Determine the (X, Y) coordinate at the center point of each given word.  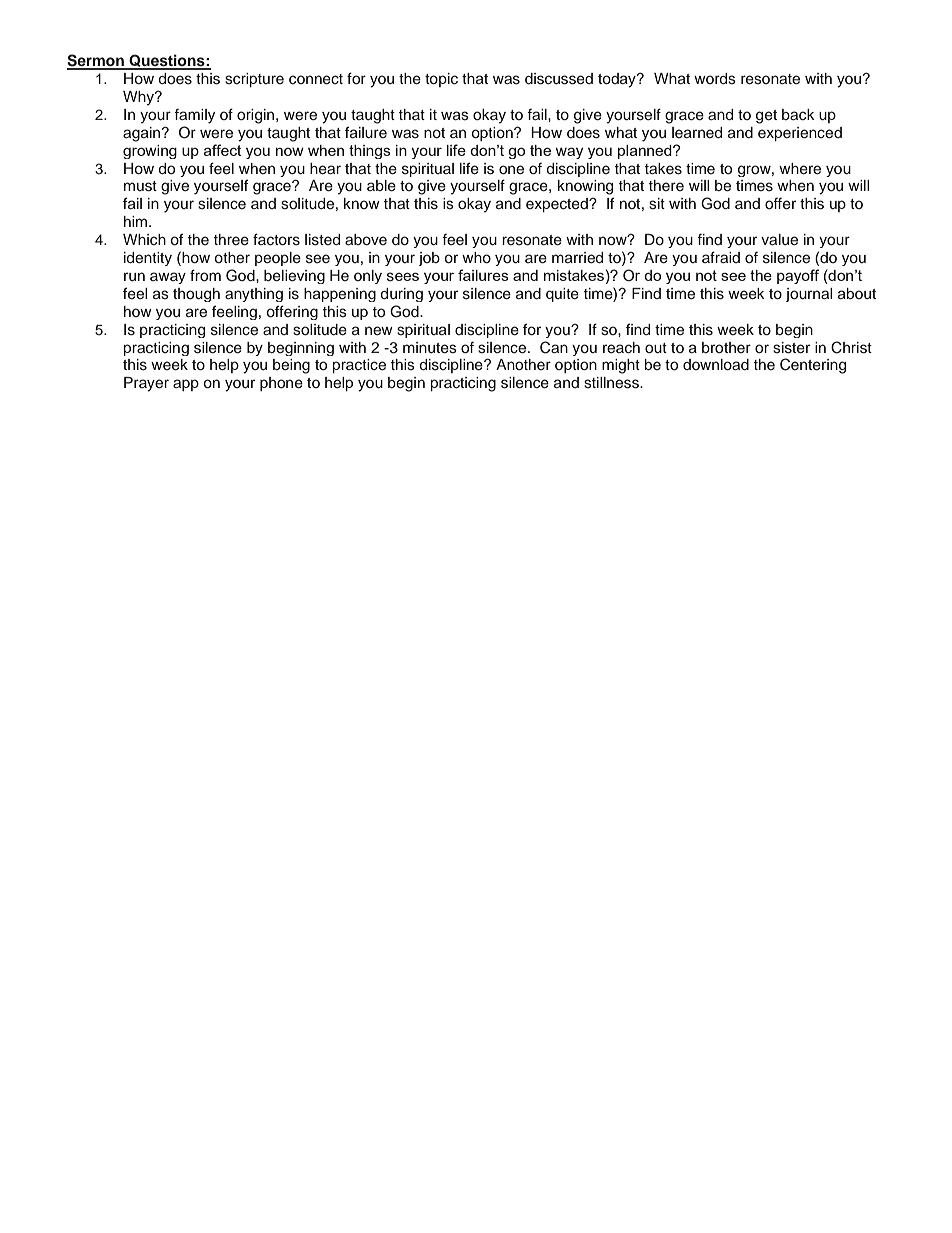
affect (223, 150)
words (715, 79)
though (196, 295)
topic (441, 80)
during (402, 295)
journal (809, 295)
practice (359, 366)
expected (558, 205)
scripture (254, 80)
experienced (800, 134)
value (779, 239)
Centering (813, 366)
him (137, 221)
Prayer (146, 384)
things (370, 152)
